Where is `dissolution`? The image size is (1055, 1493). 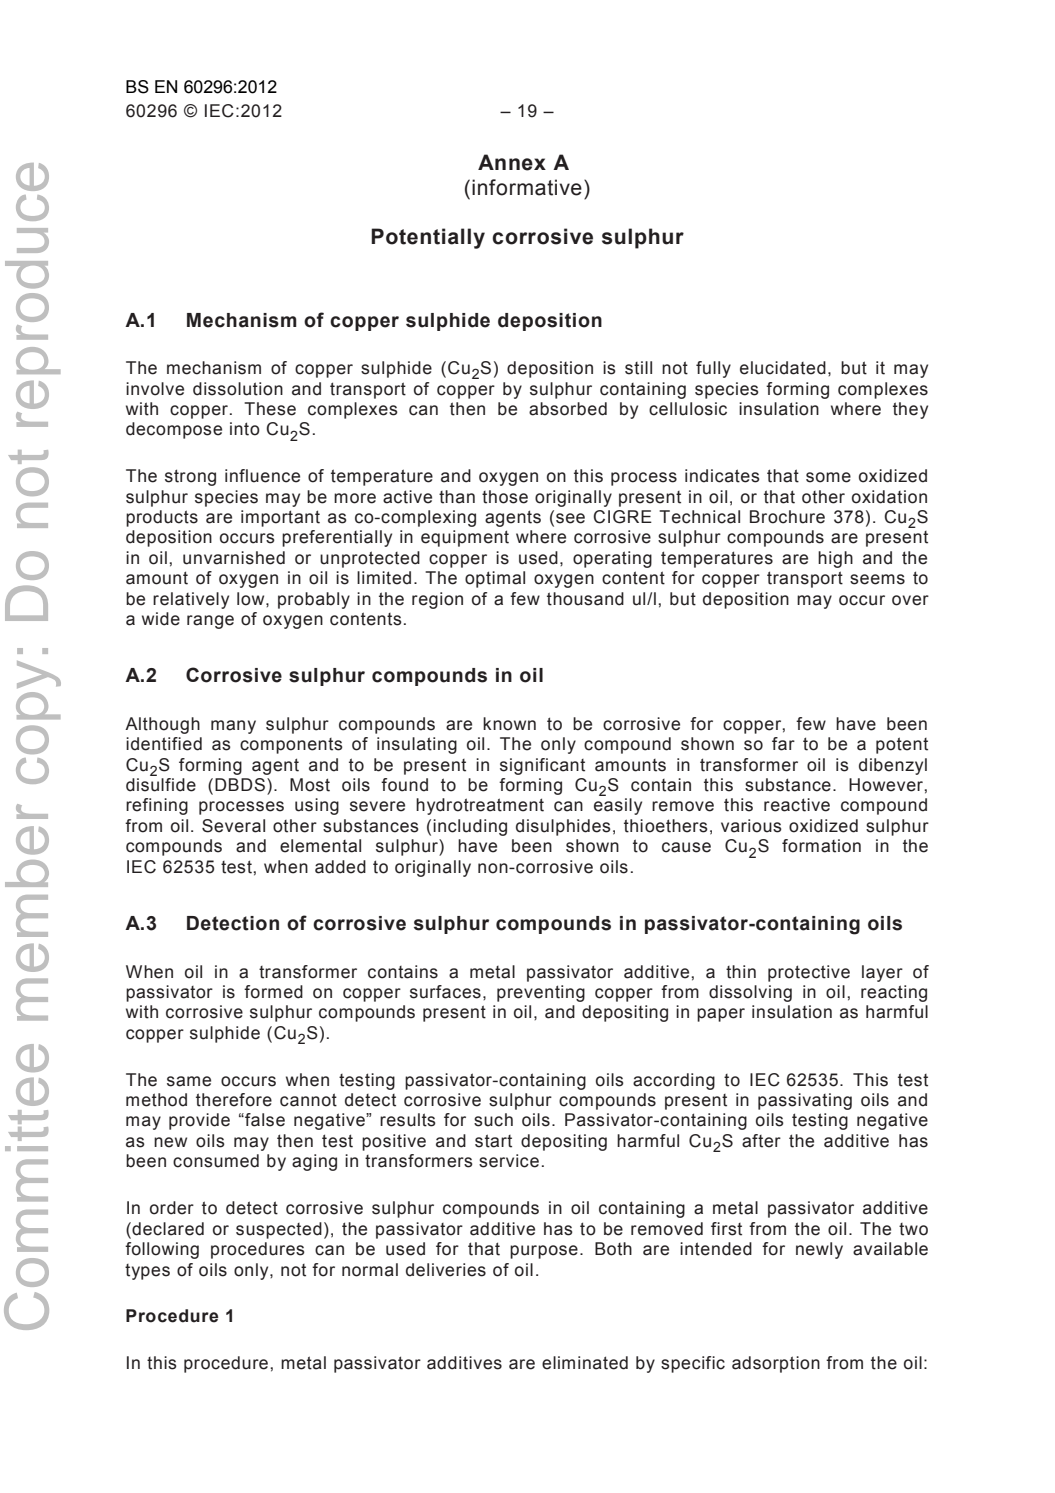 dissolution is located at coordinates (238, 389).
